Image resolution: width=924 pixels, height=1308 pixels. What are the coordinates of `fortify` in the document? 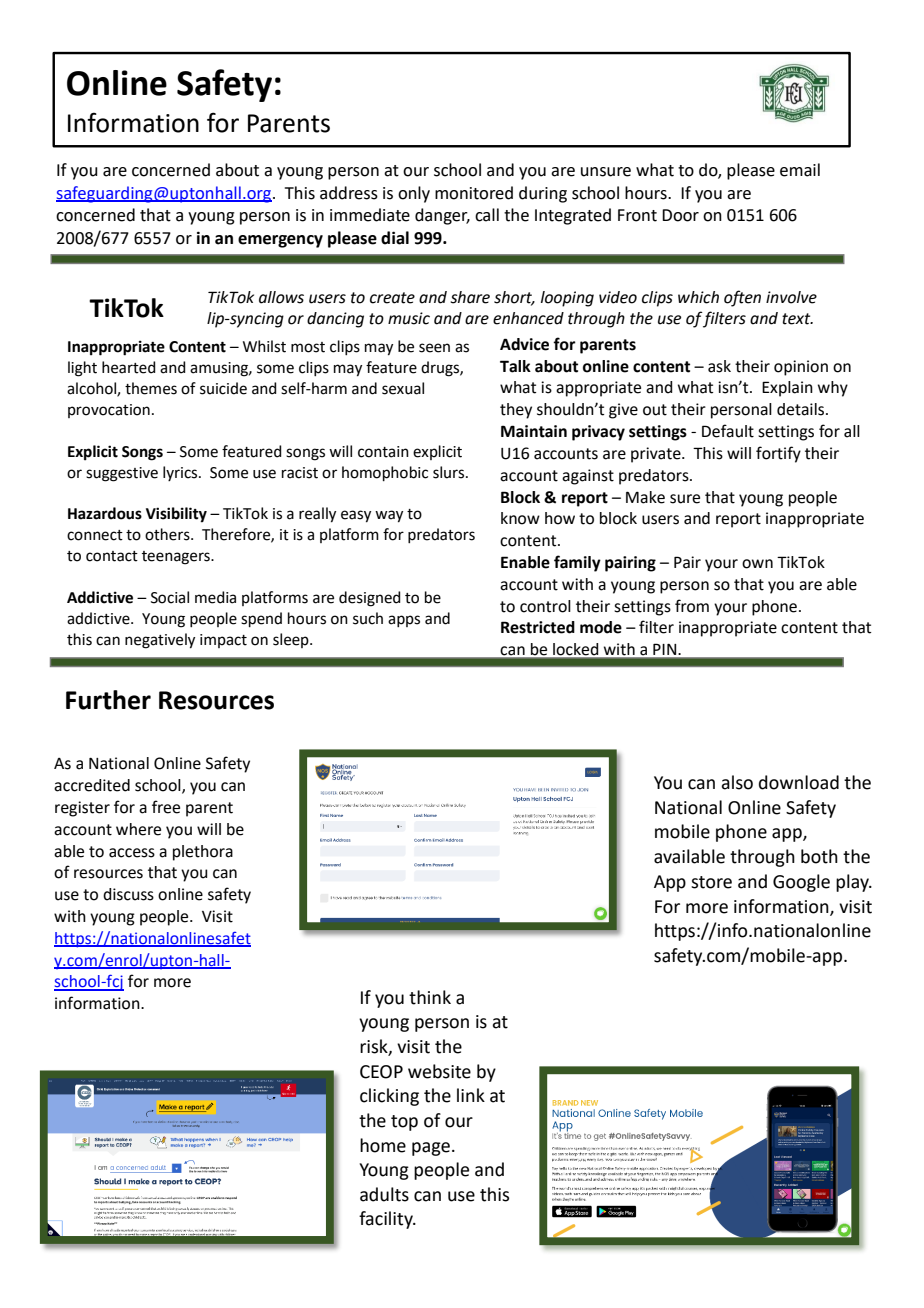 It's located at (778, 454).
